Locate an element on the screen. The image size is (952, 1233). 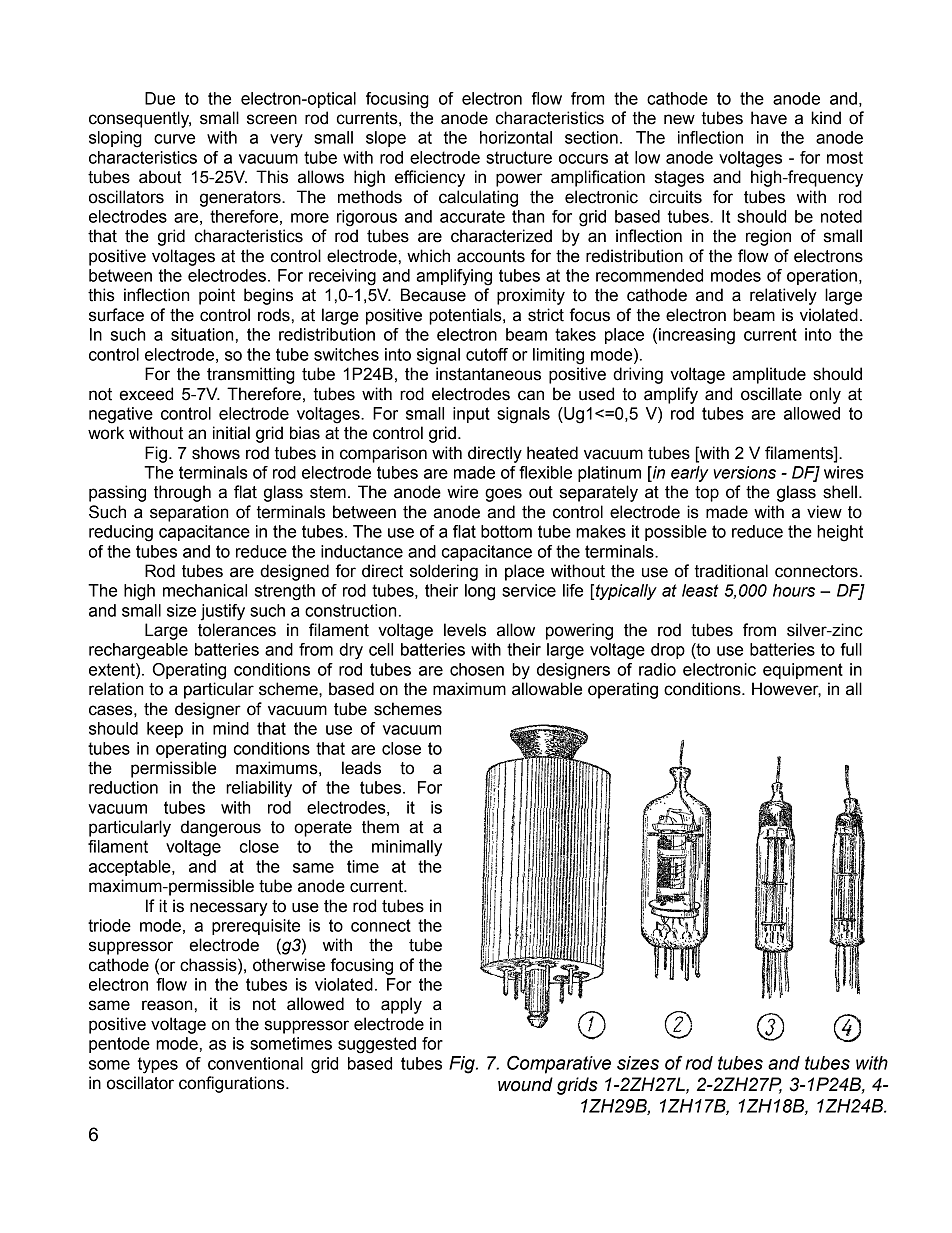
long is located at coordinates (480, 592).
